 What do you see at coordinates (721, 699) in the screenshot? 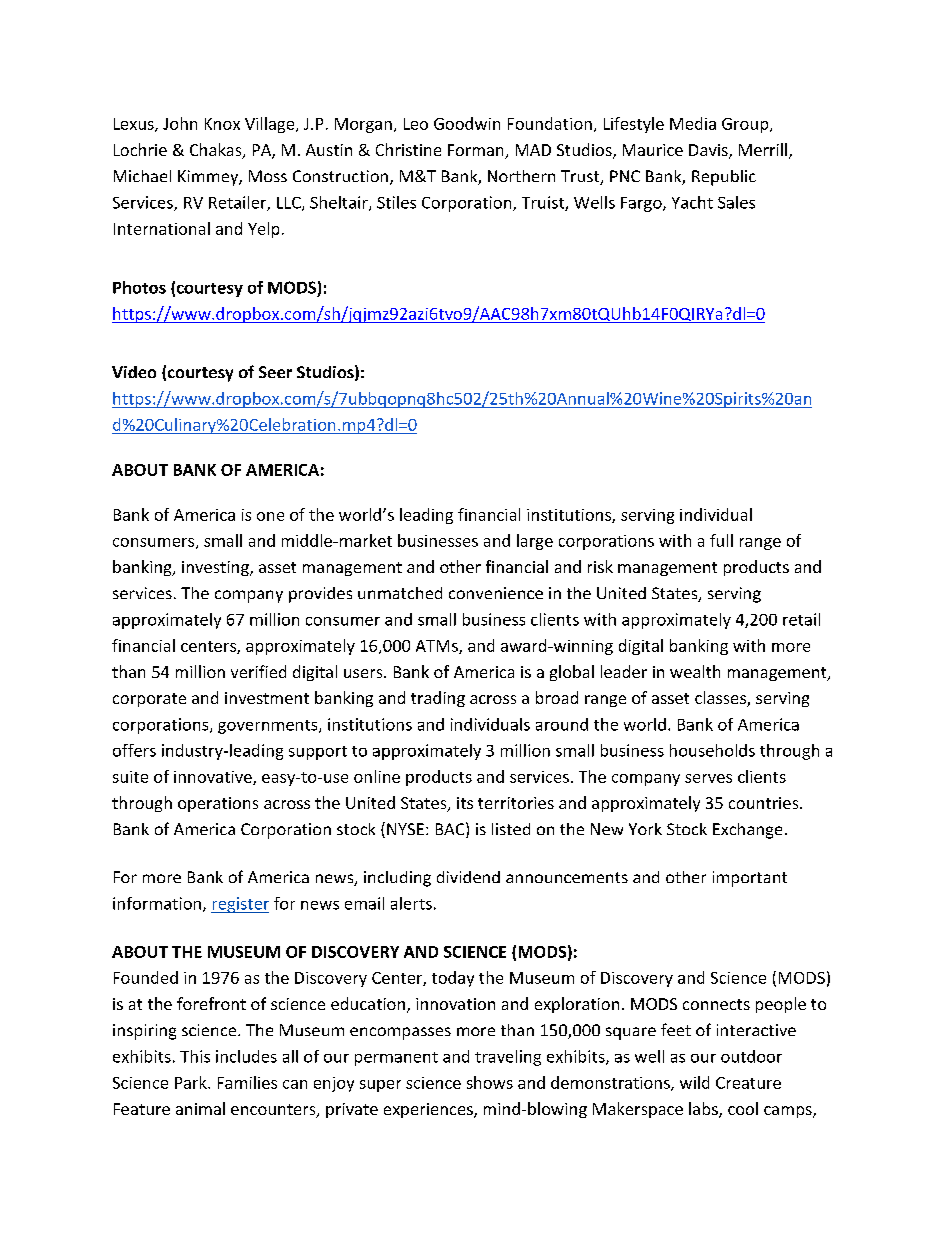
I see `classes` at bounding box center [721, 699].
